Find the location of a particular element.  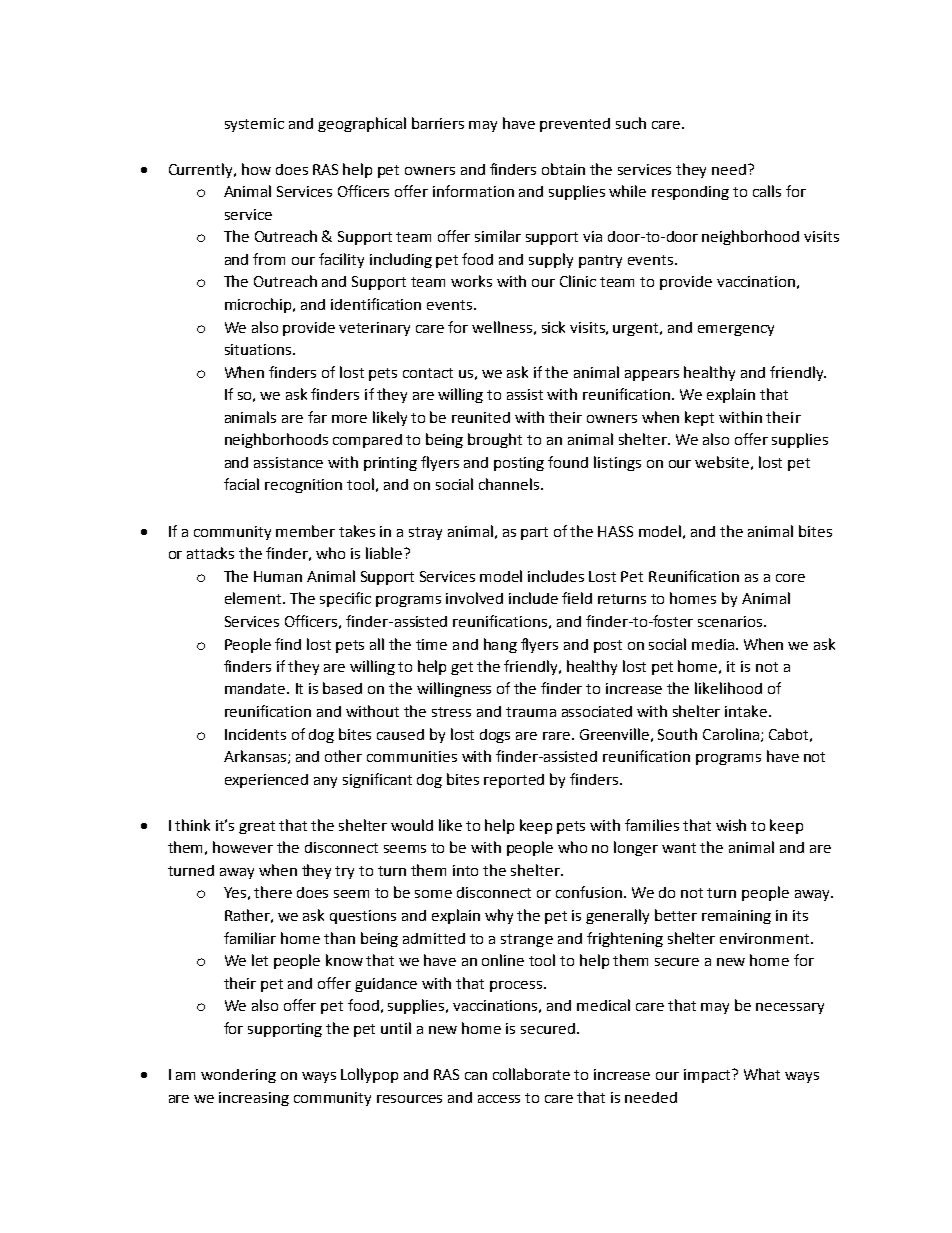

information is located at coordinates (473, 191).
